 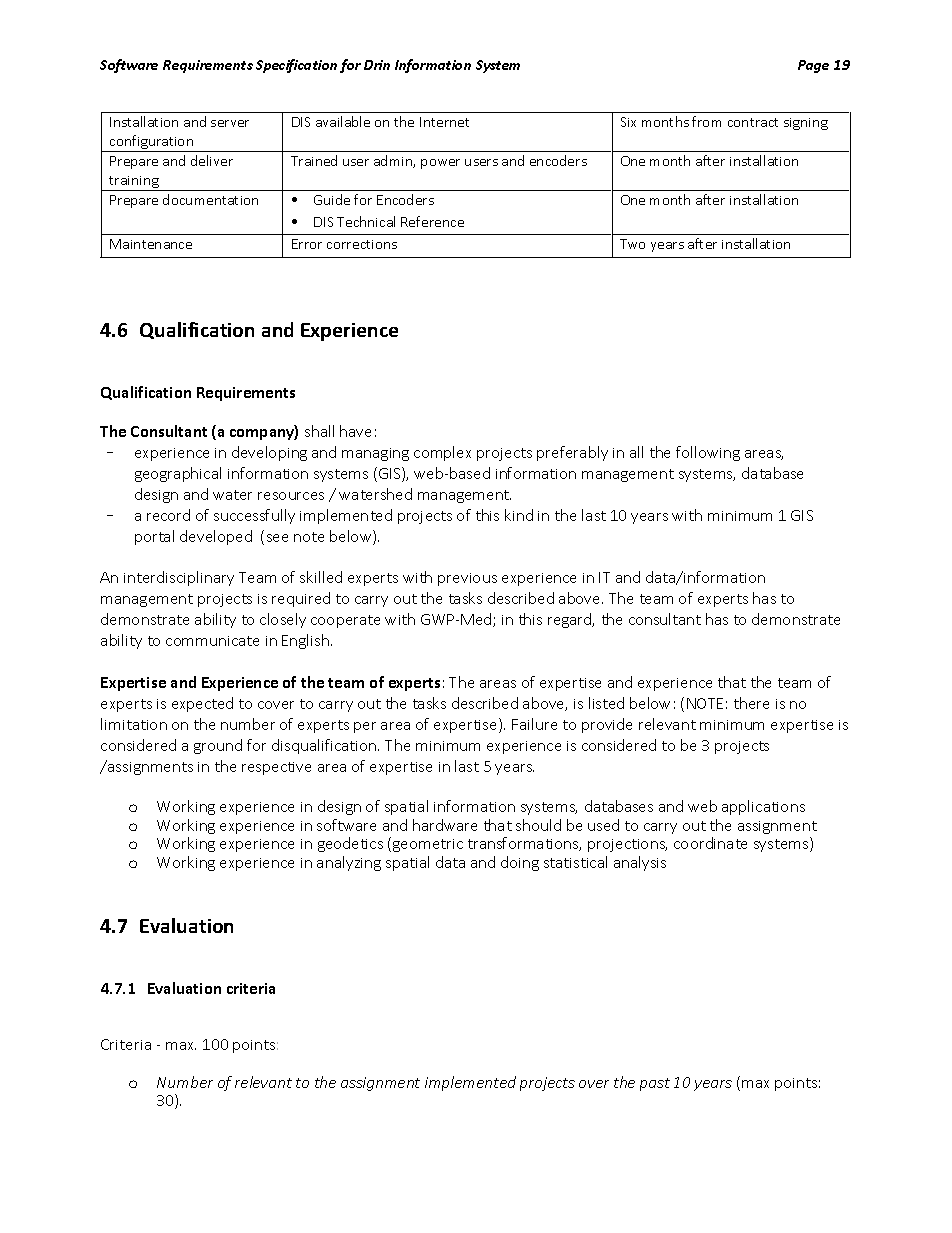 I want to click on interdisciplinary, so click(x=179, y=578).
